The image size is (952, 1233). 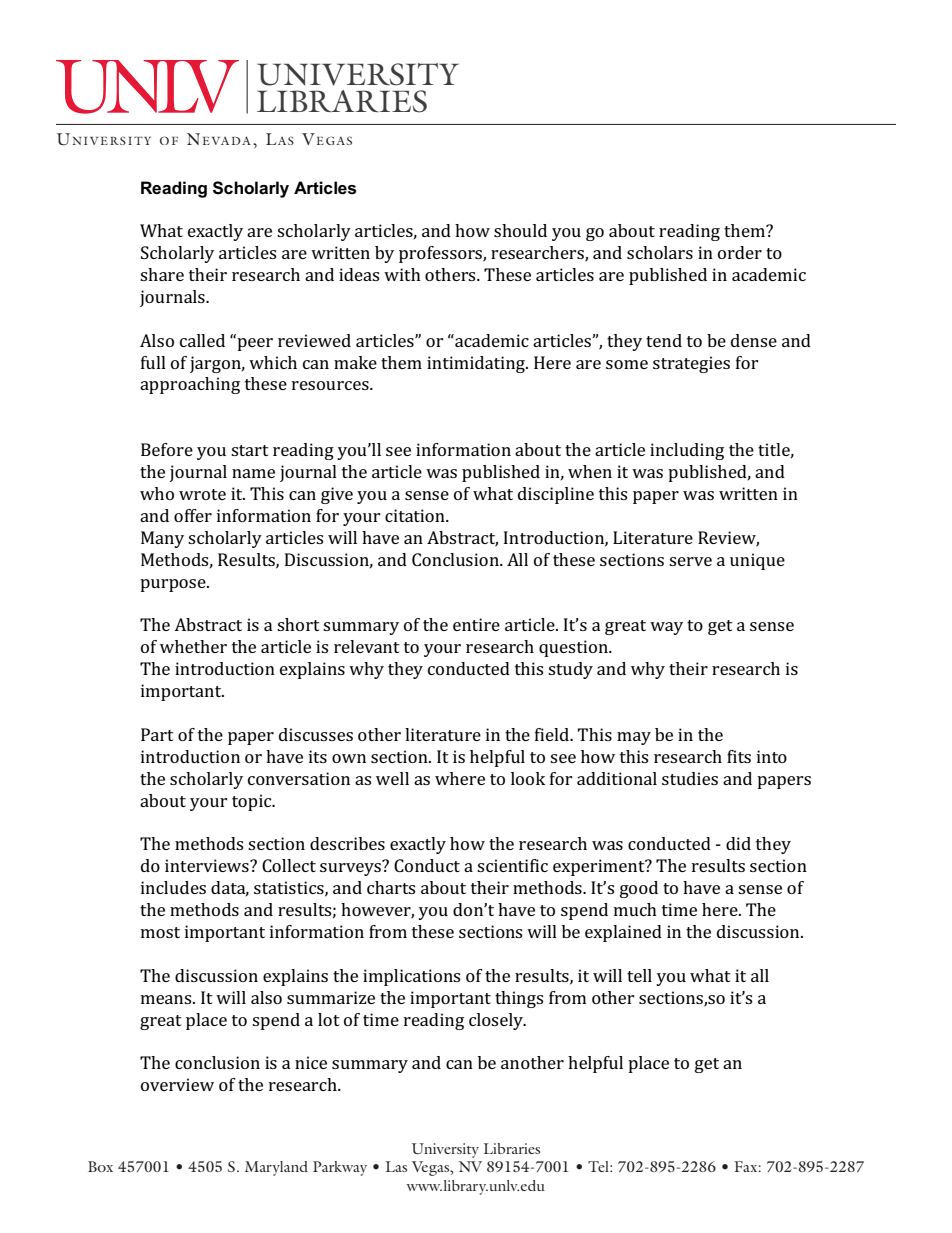 I want to click on charts, so click(x=391, y=887).
